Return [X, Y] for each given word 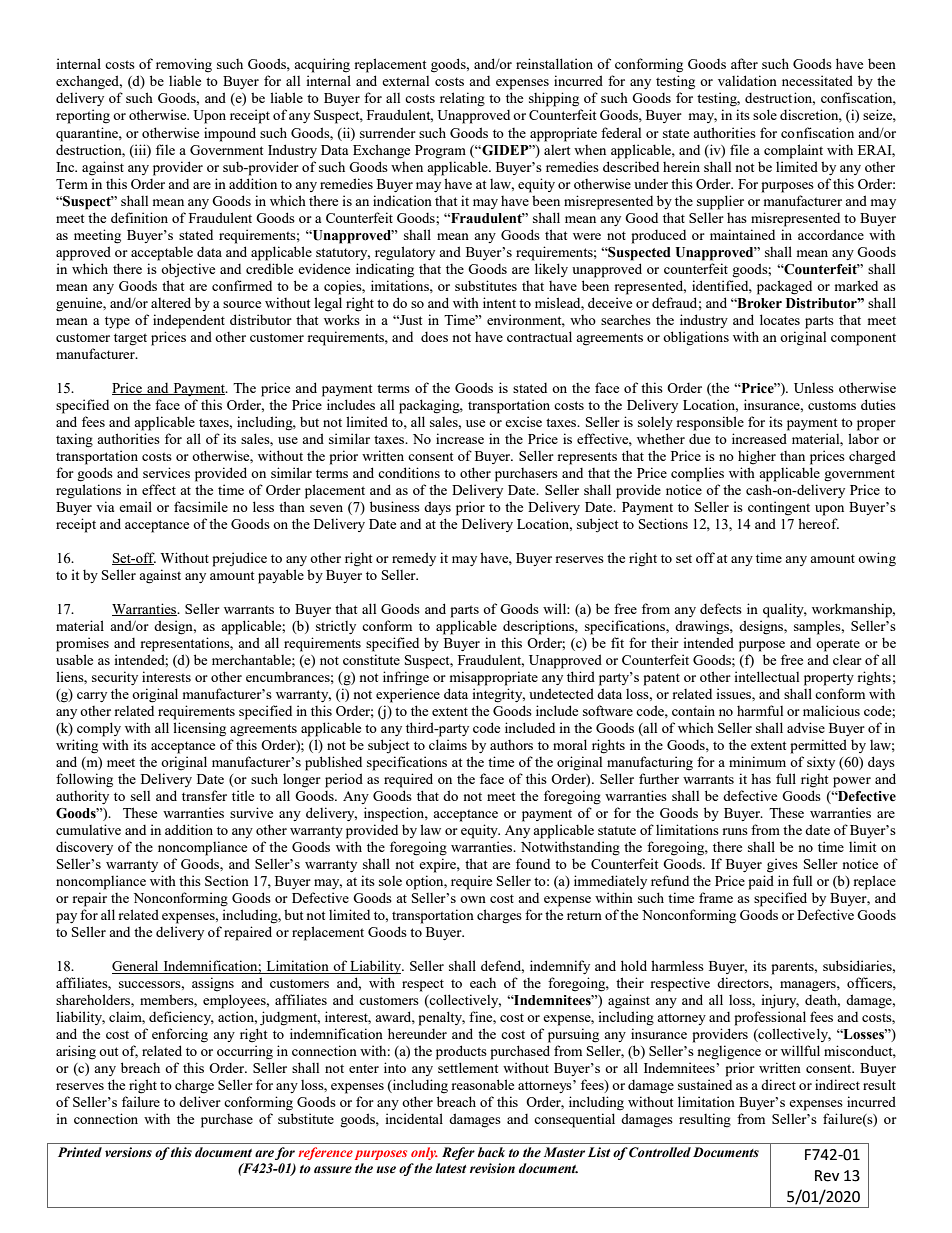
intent [499, 302]
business [395, 506]
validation [747, 80]
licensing [199, 729]
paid [761, 882]
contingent [779, 508]
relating [462, 99]
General [136, 967]
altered [171, 302]
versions [128, 1152]
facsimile [201, 506]
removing [184, 65]
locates [780, 319]
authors [511, 745]
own [473, 899]
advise [806, 727]
